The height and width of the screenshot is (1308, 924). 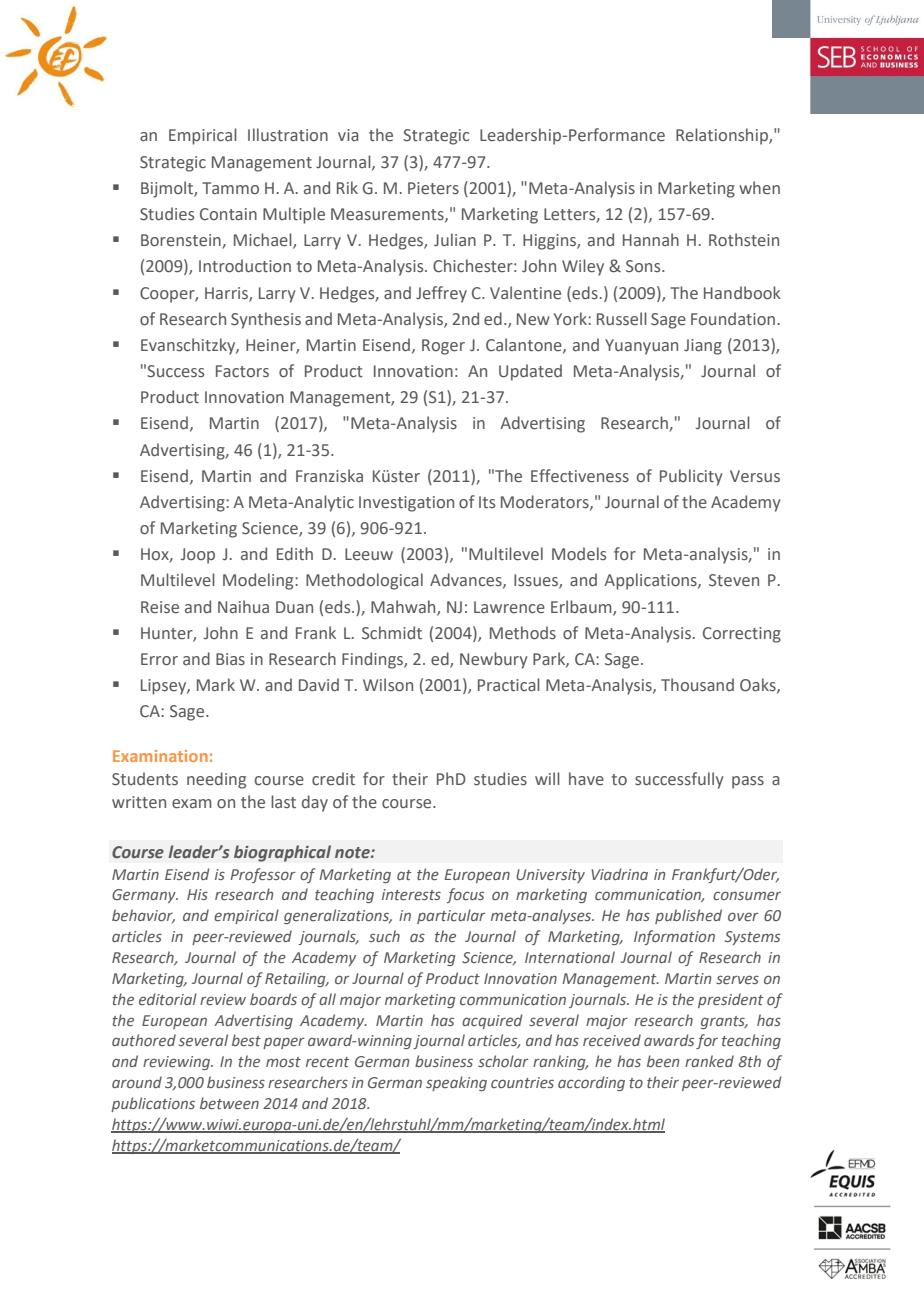 I want to click on Pieters, so click(x=433, y=188).
